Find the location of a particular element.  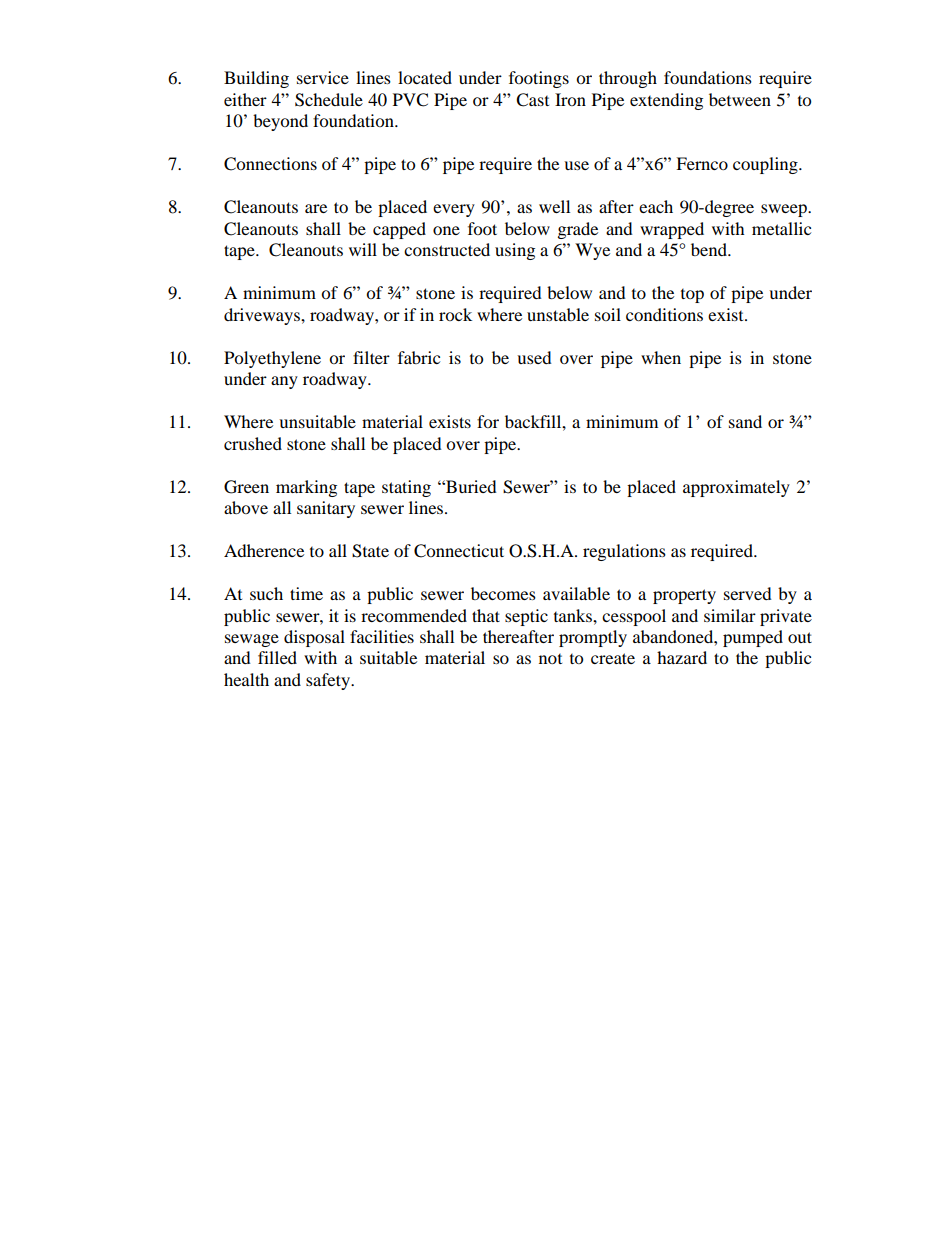

filled is located at coordinates (277, 657).
